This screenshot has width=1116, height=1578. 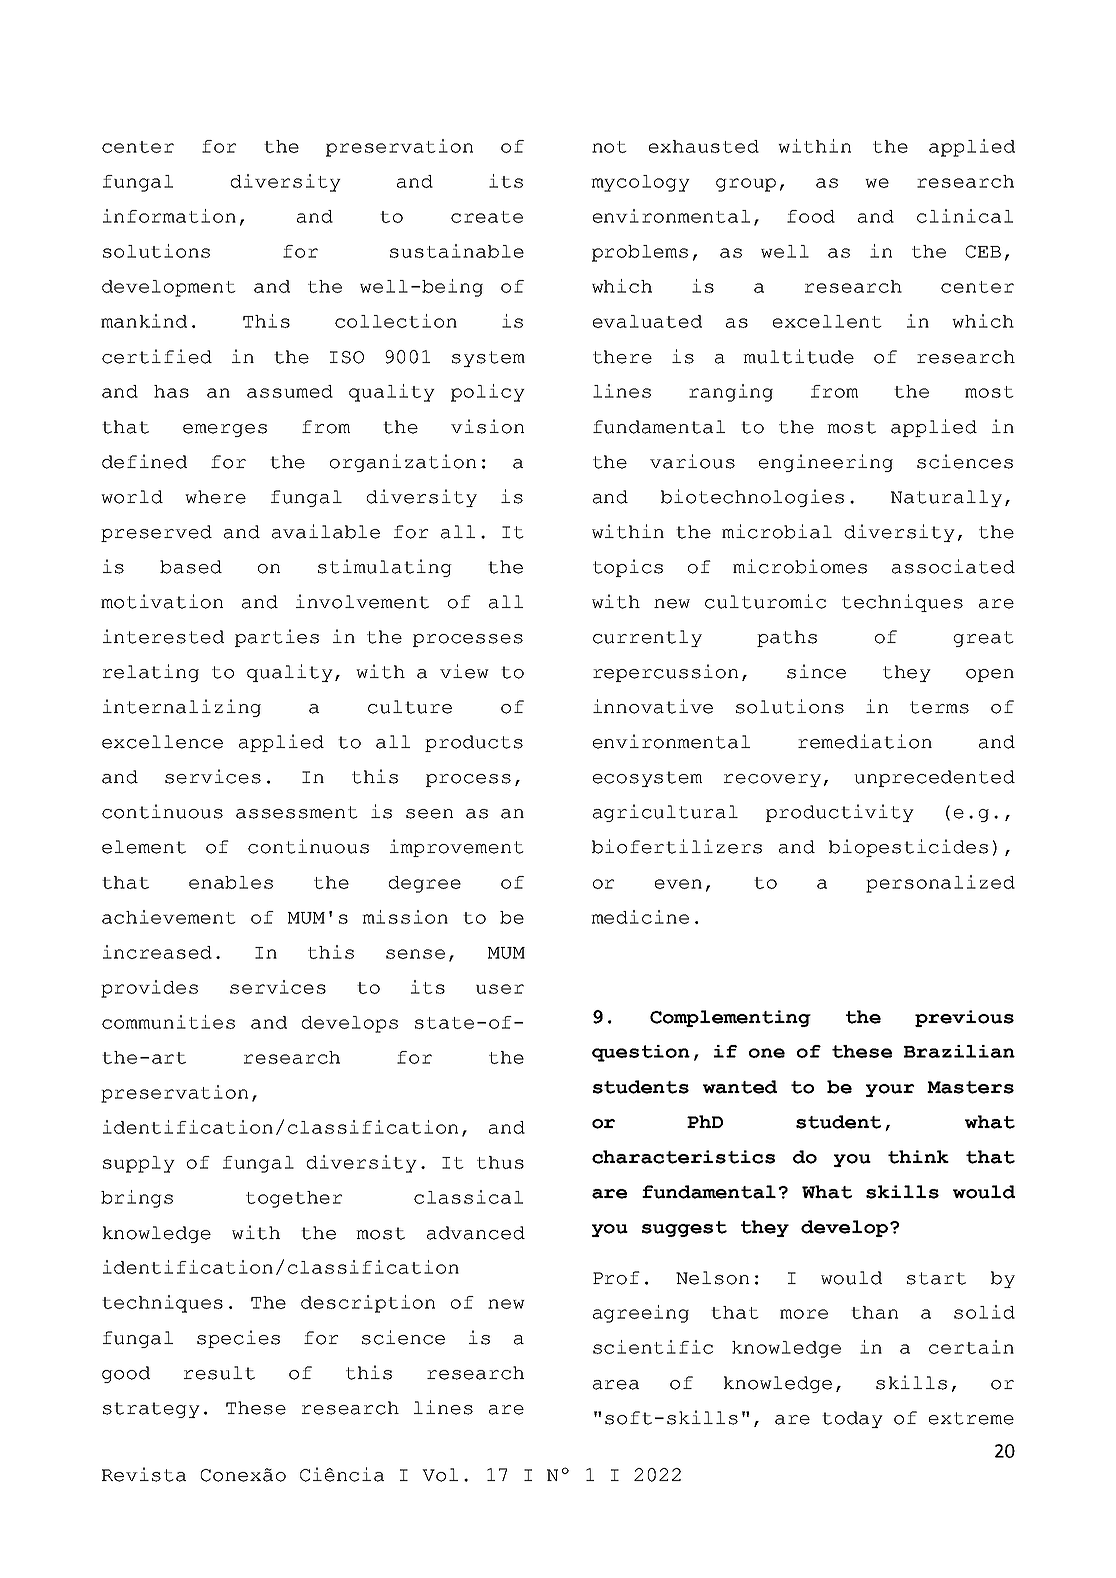 I want to click on associated, so click(x=953, y=566).
